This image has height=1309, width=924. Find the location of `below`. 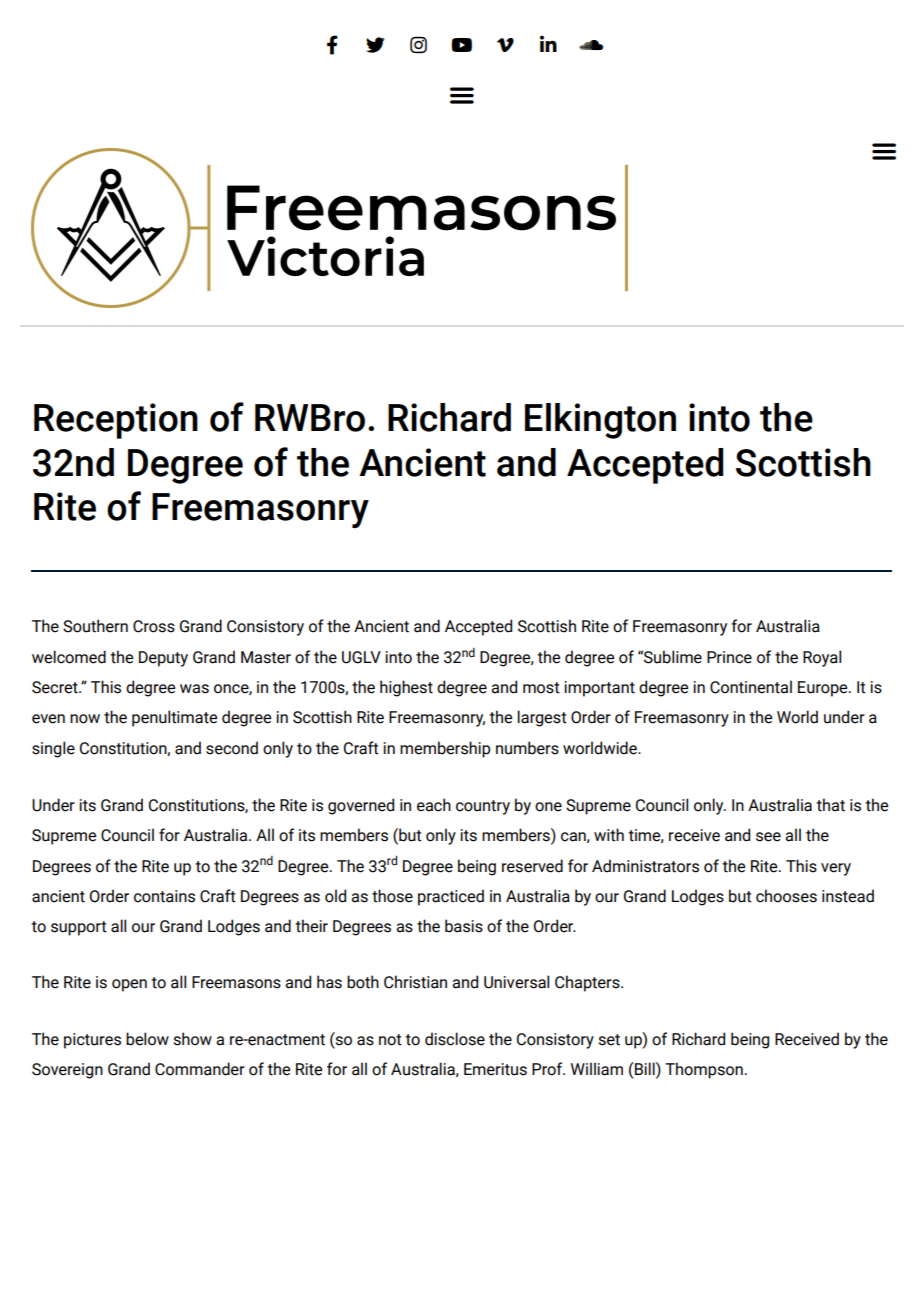

below is located at coordinates (147, 1039).
